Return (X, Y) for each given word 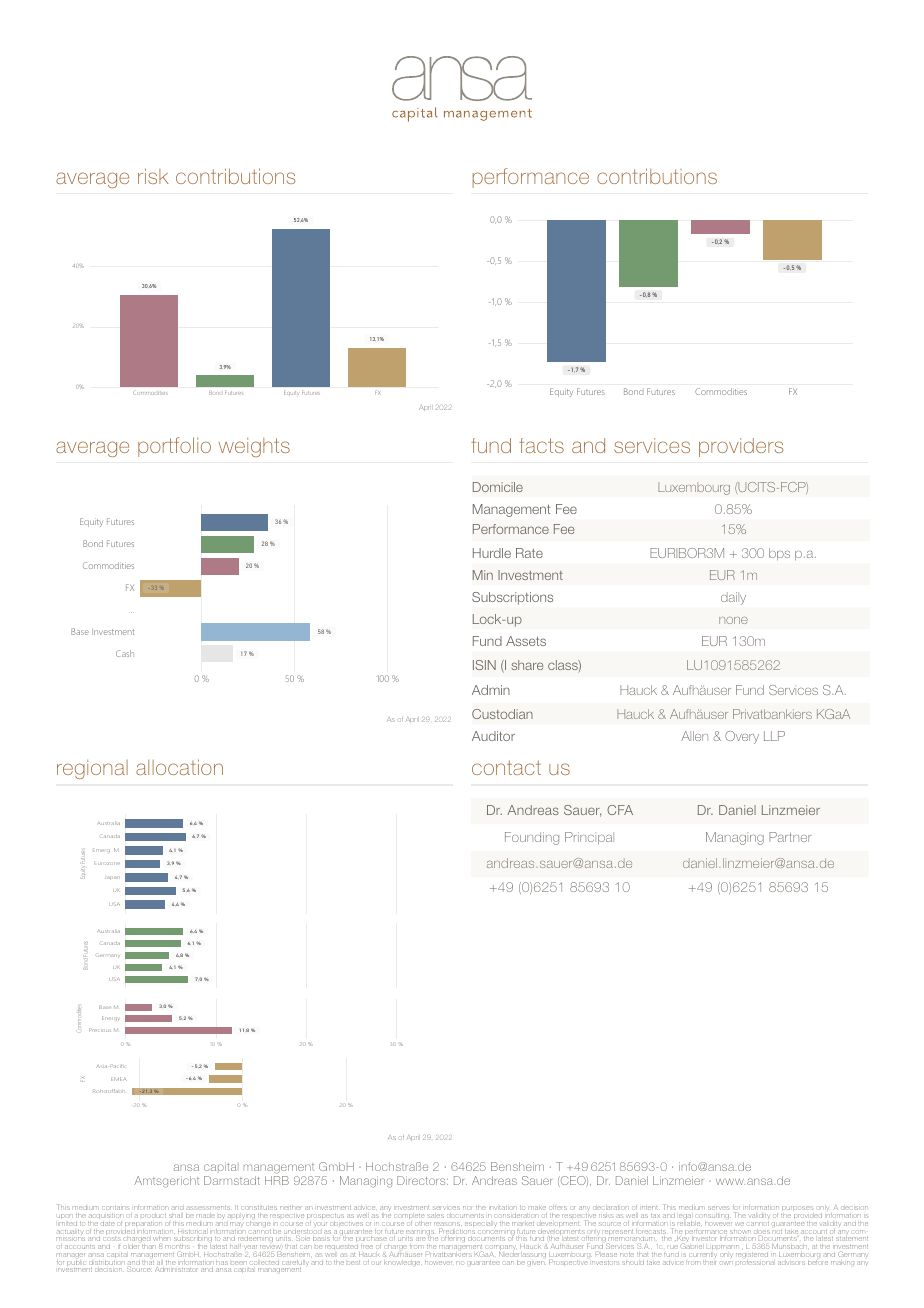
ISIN (484, 665)
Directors (422, 1180)
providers (741, 447)
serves (719, 1208)
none (733, 620)
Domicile (498, 487)
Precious (99, 1030)
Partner (790, 837)
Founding (532, 838)
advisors (791, 1263)
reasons (447, 1225)
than (148, 1247)
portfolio (174, 447)
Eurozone (107, 863)
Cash (125, 653)
